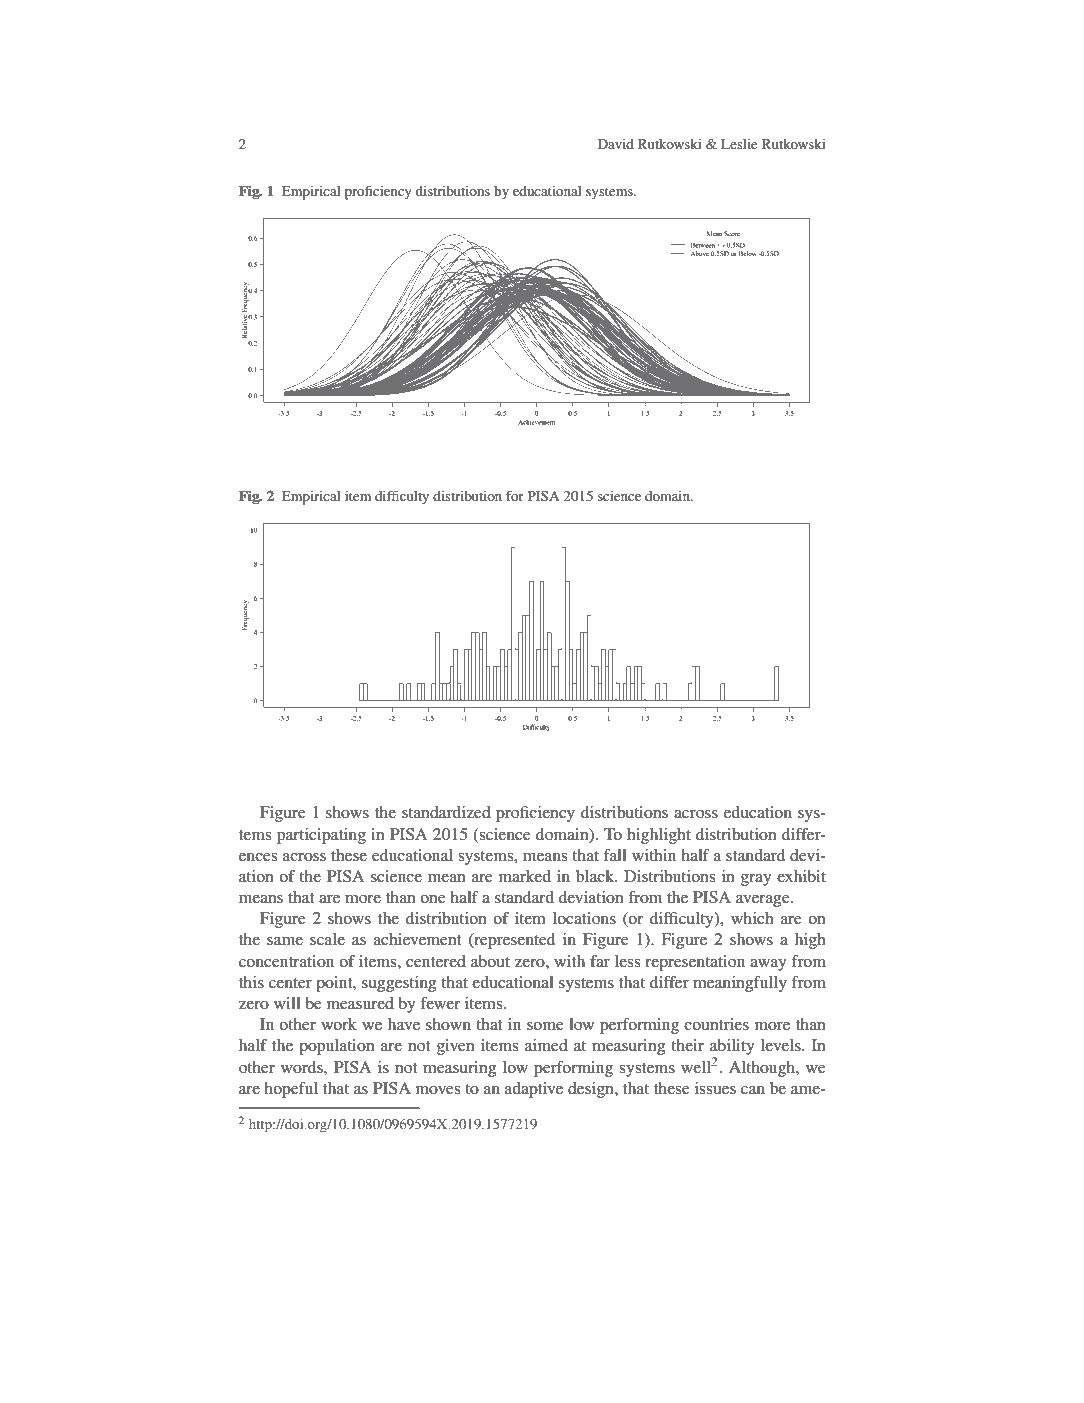 The image size is (1084, 1403). Describe the element at coordinates (616, 144) in the image. I see `David` at that location.
